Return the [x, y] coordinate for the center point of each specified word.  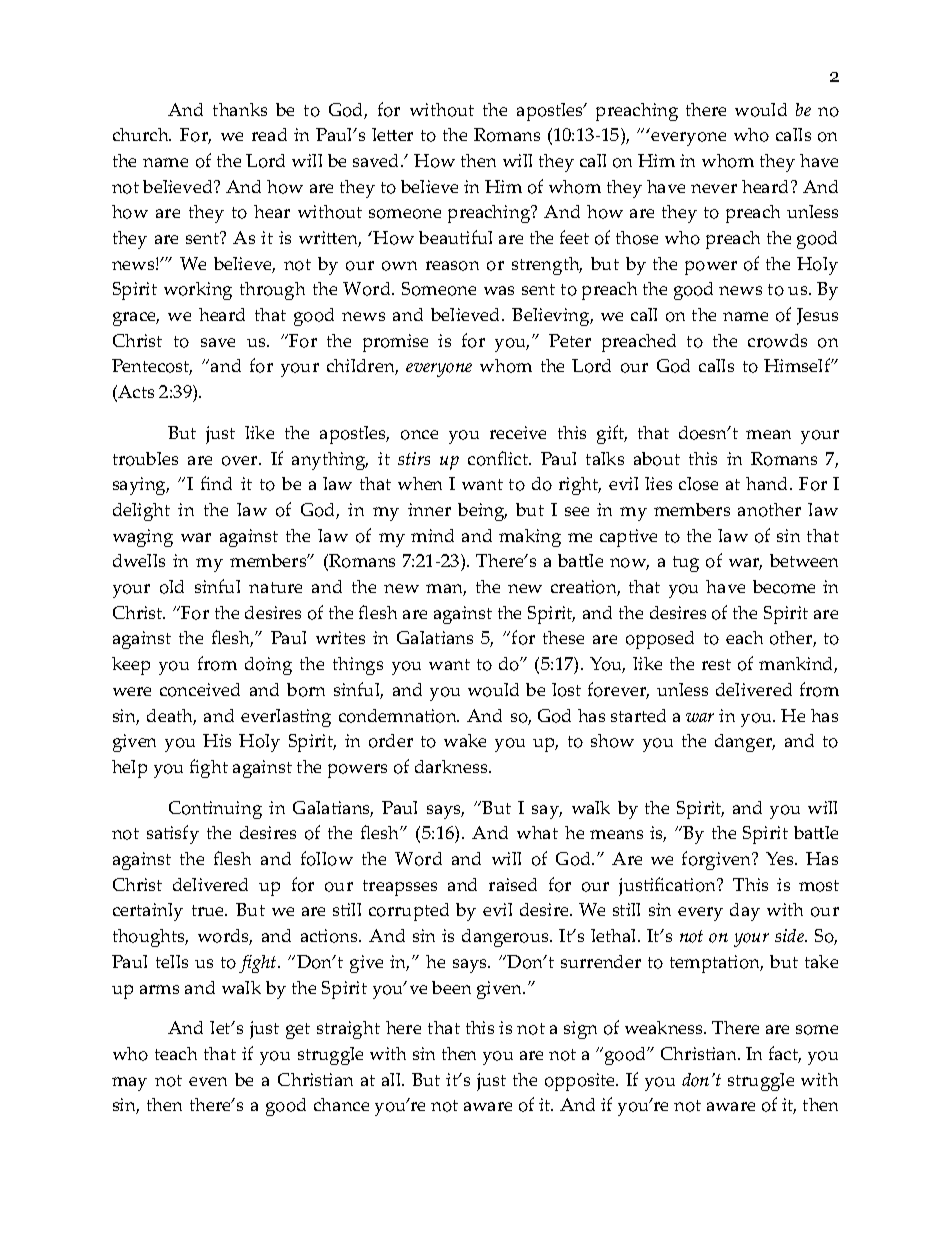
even [208, 1081]
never [714, 188]
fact [785, 1054]
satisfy [173, 834]
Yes [781, 858]
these [563, 637]
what [537, 832]
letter [392, 134]
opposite [581, 1082]
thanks [240, 109]
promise [395, 343]
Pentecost [152, 367]
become [784, 587]
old [172, 587]
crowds [777, 341]
